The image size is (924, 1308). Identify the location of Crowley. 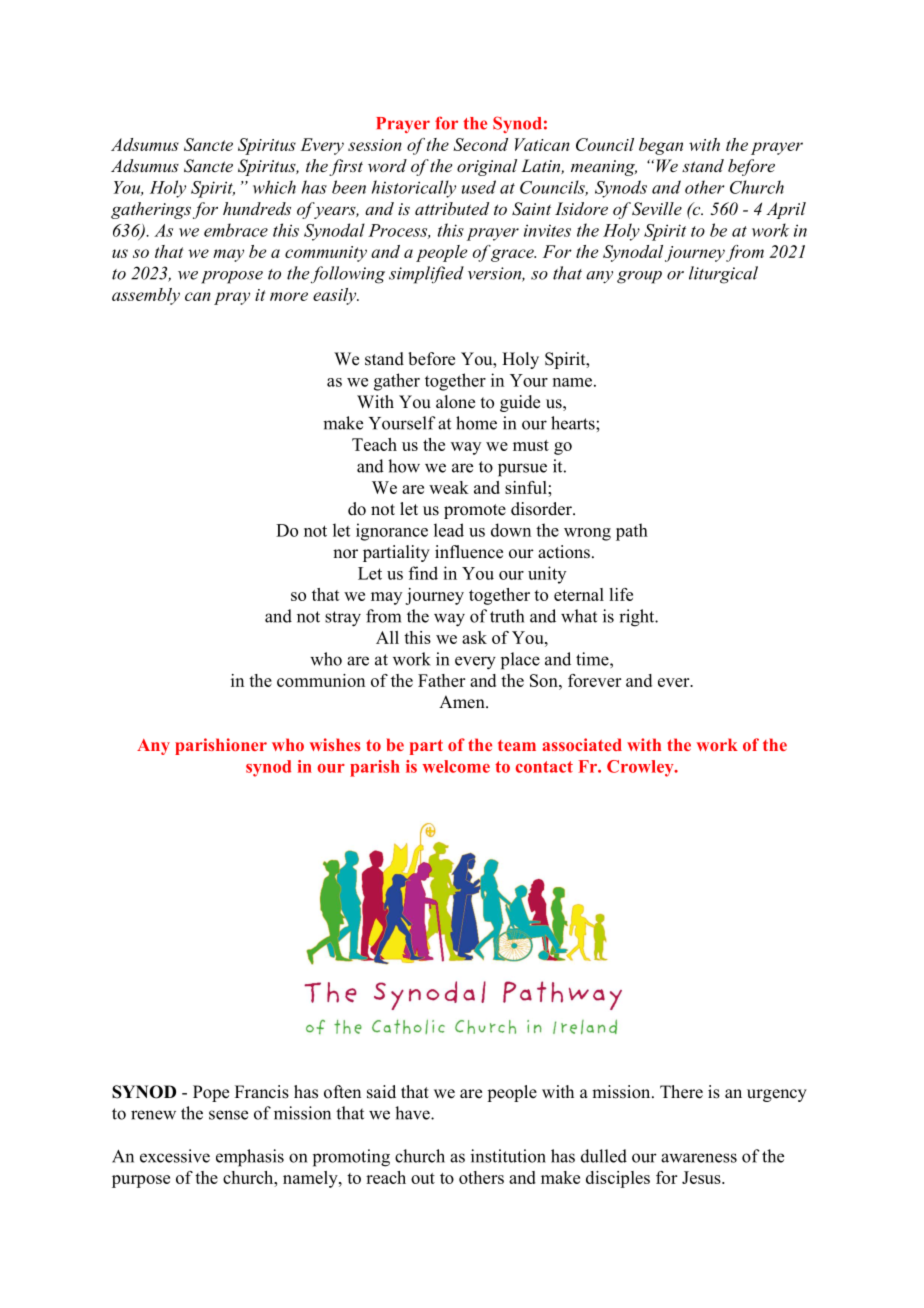
(641, 768).
